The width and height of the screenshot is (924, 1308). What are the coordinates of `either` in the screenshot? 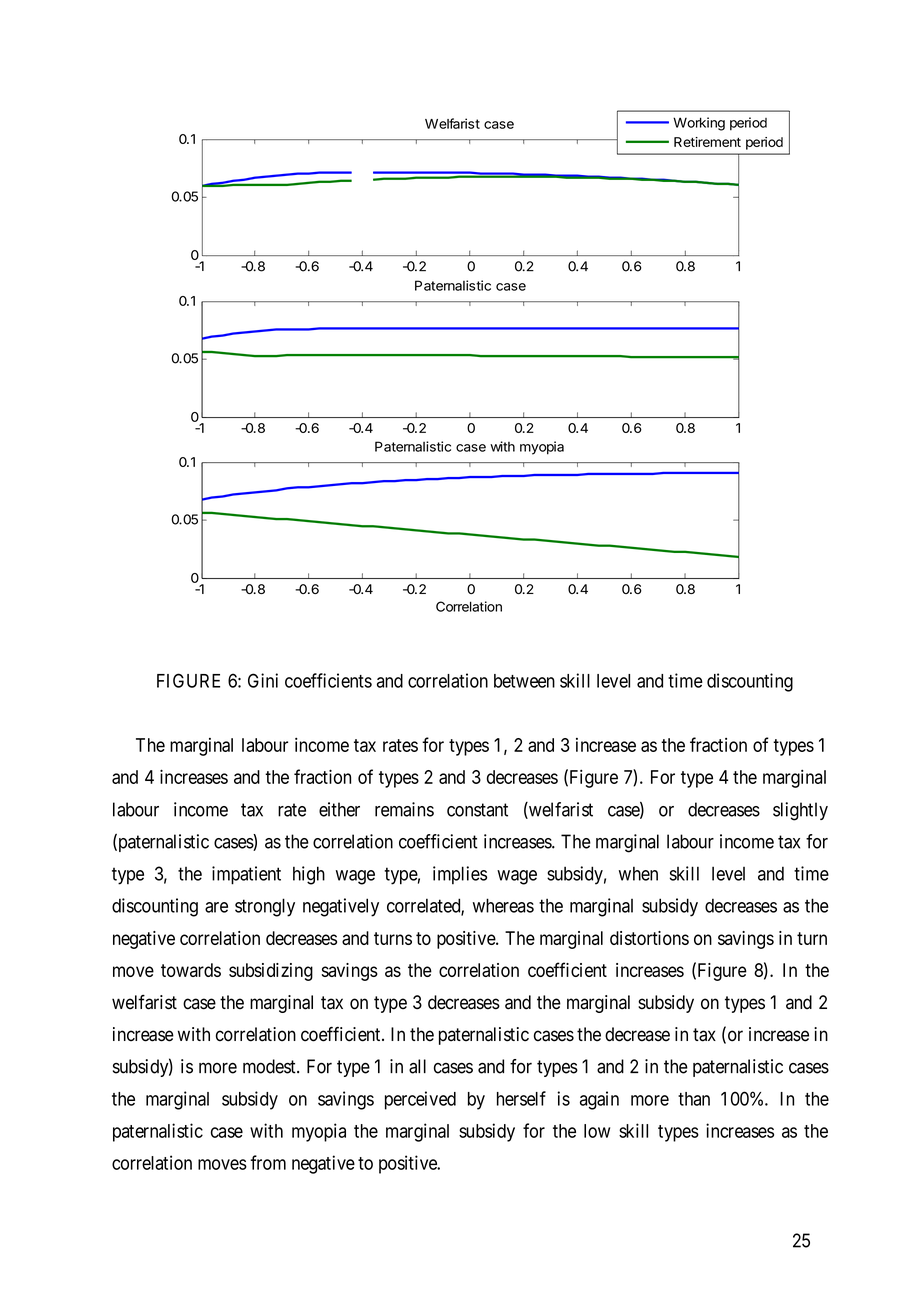 It's located at (339, 809).
